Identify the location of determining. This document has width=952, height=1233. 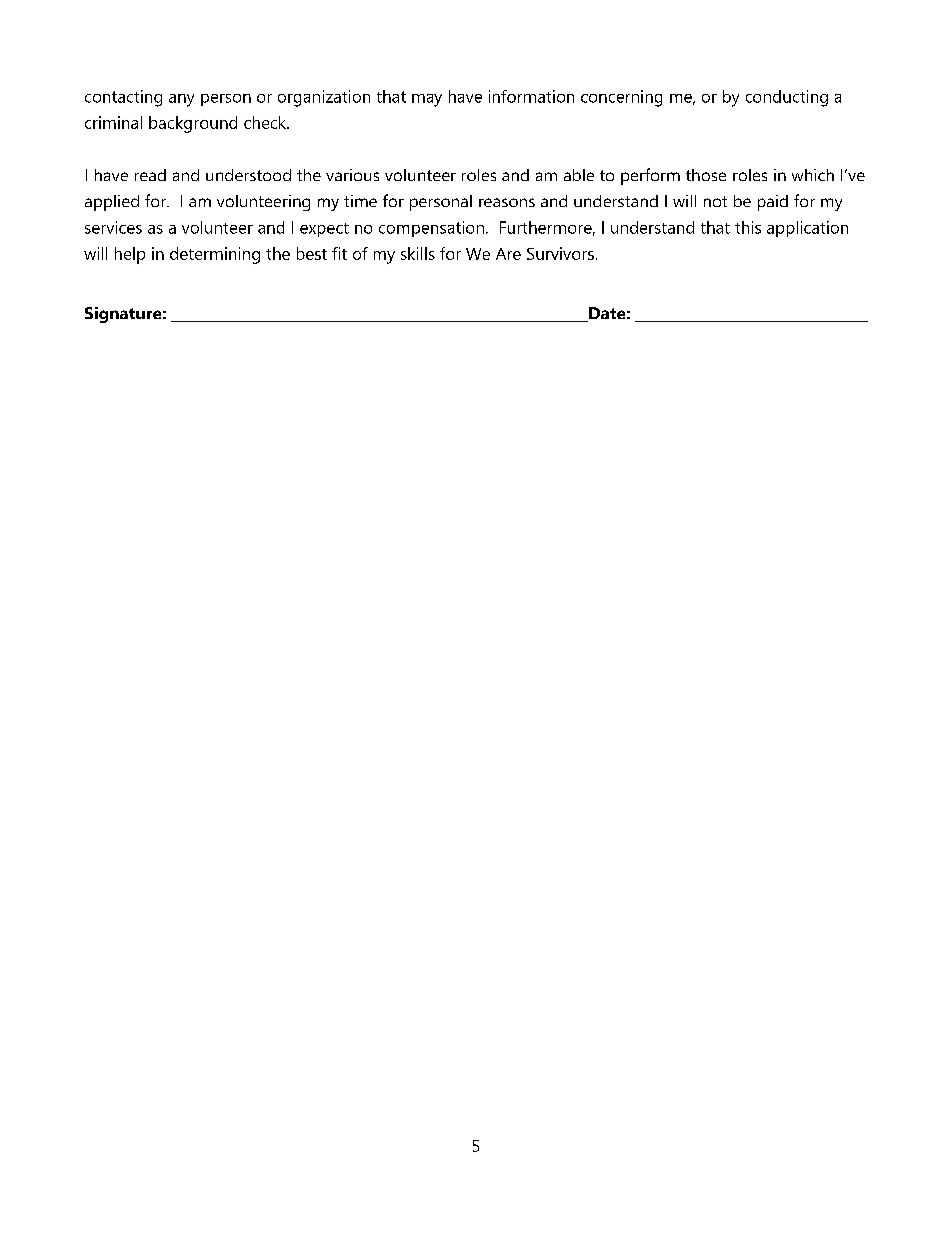
(215, 255).
